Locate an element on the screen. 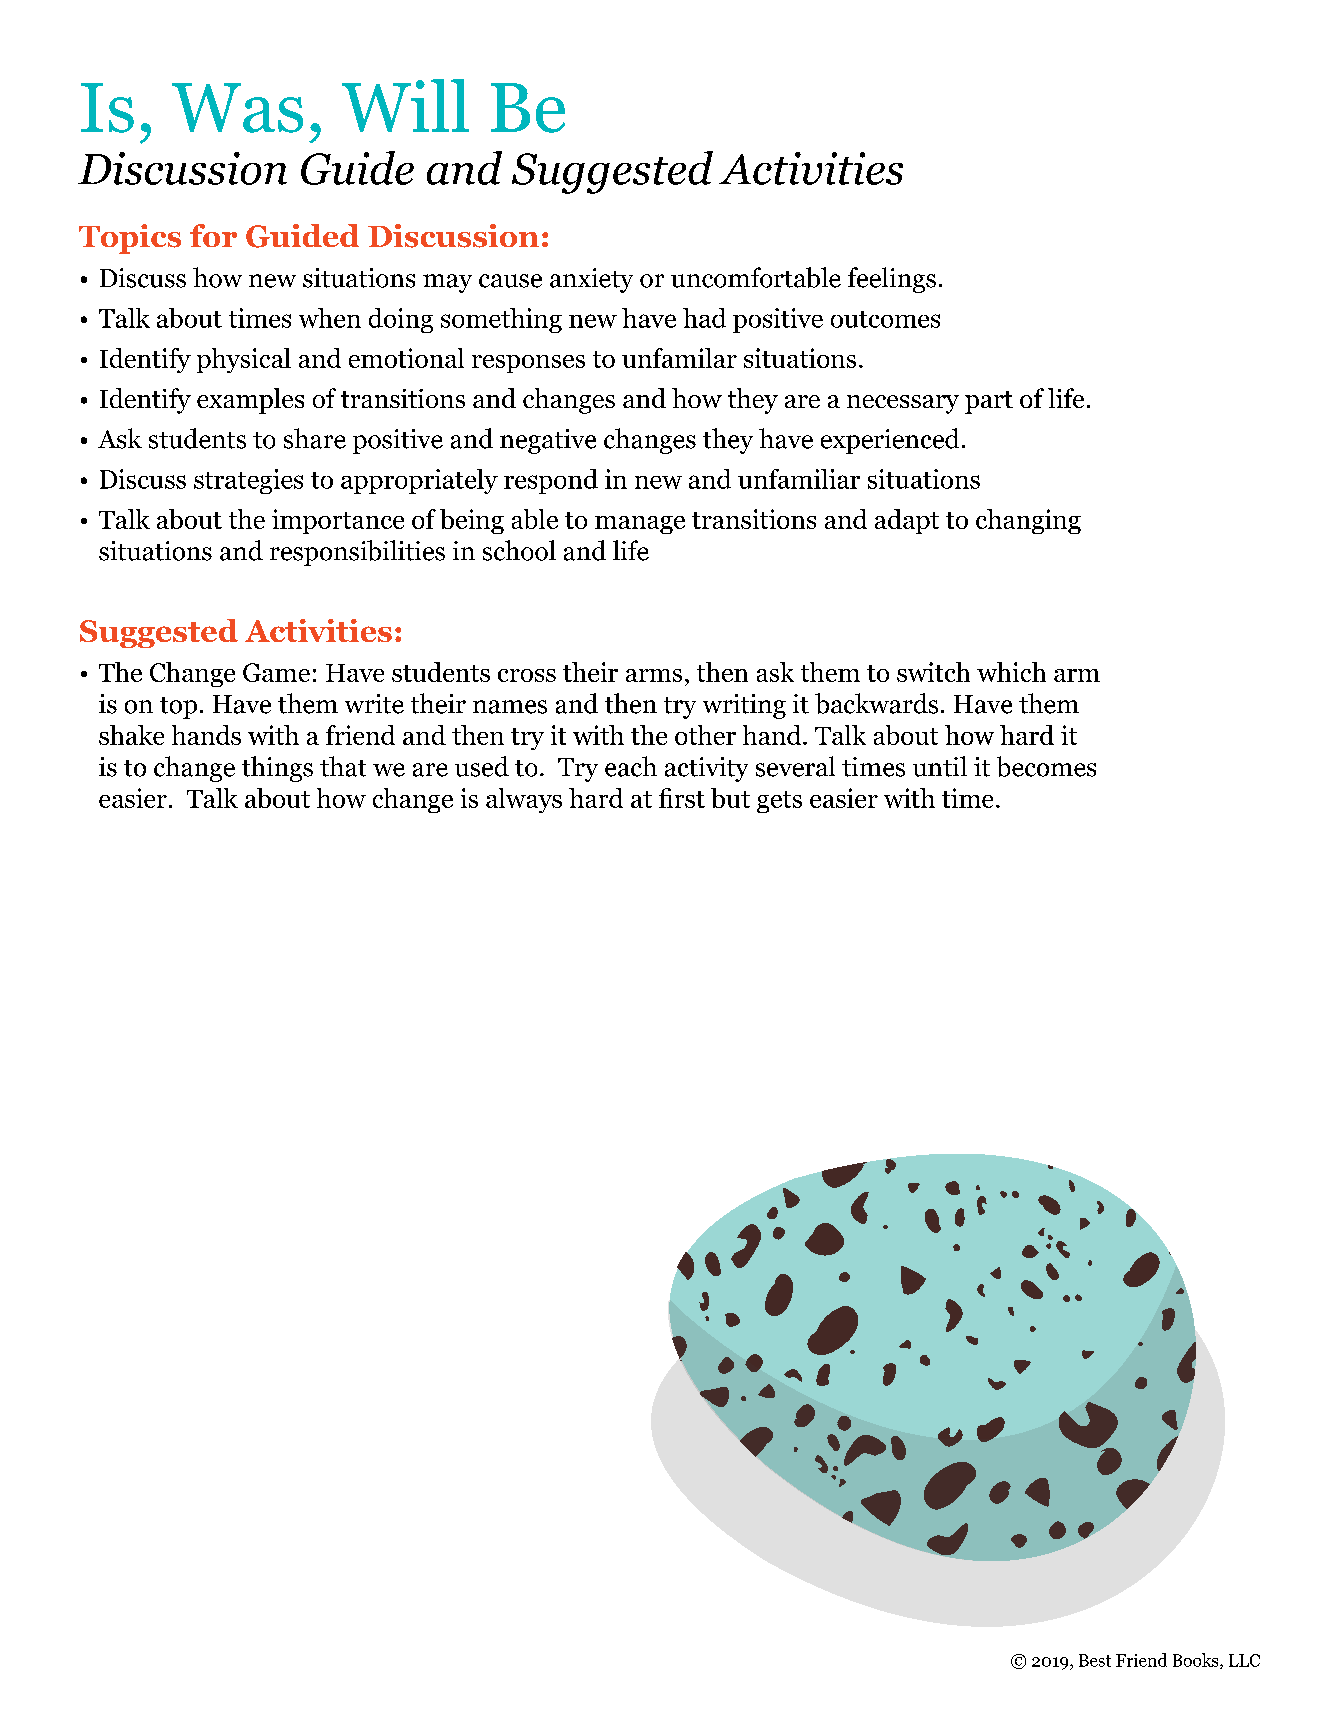 This screenshot has height=1732, width=1339. anxiety is located at coordinates (591, 280).
